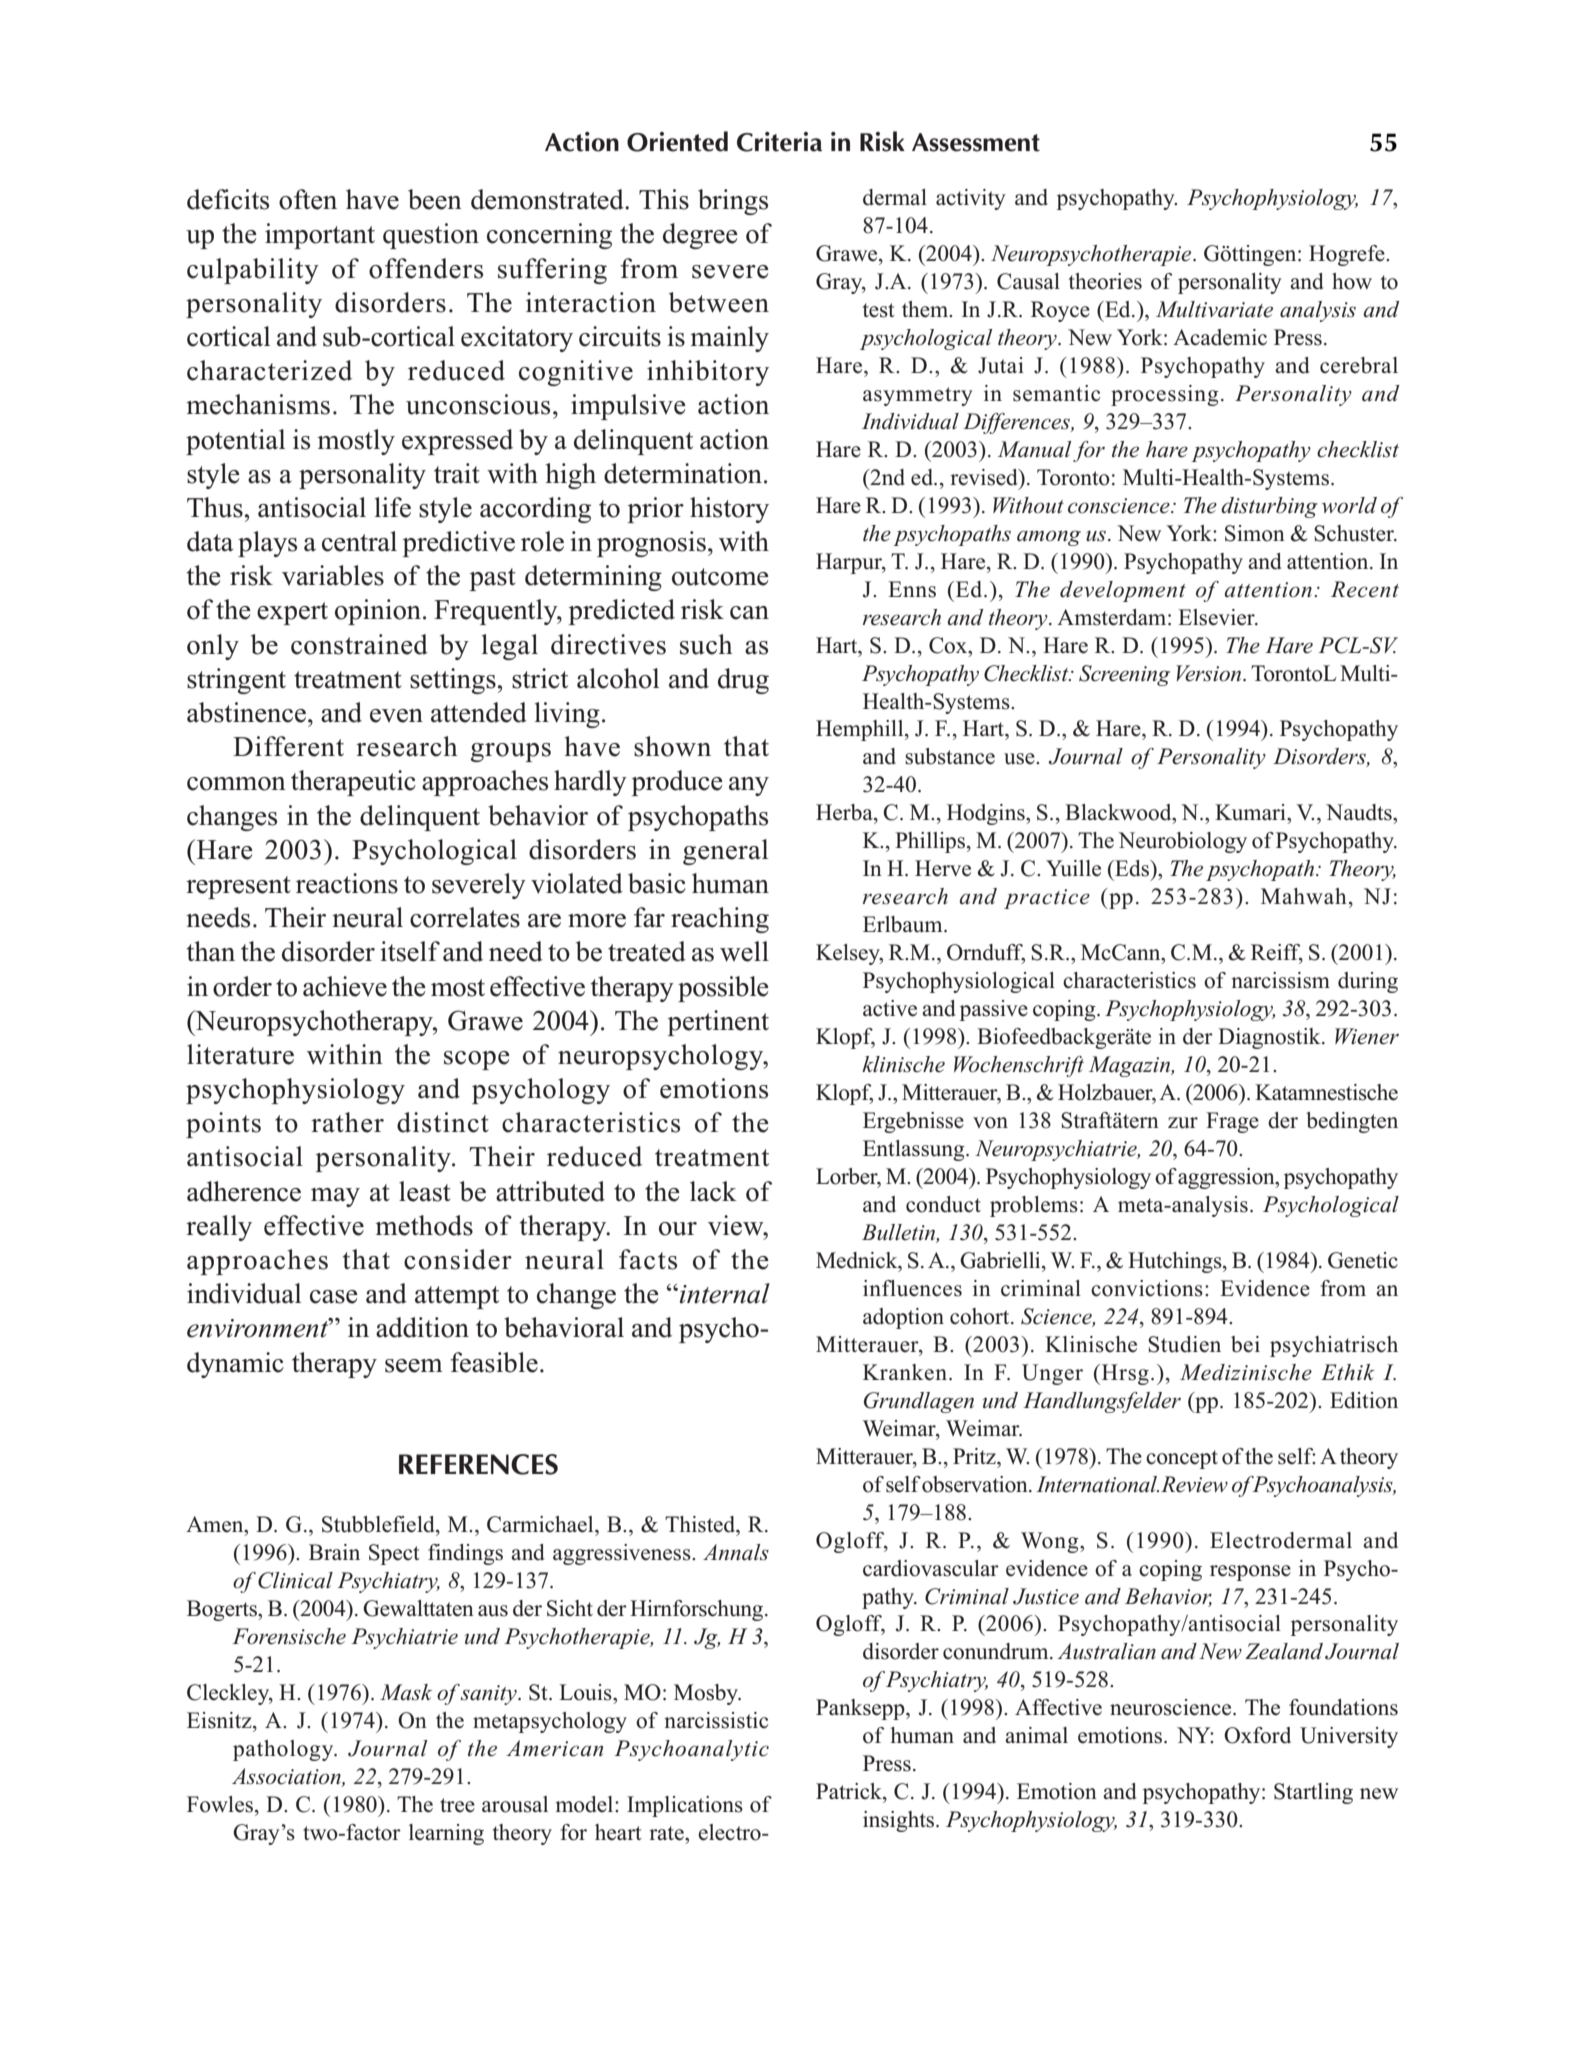  Describe the element at coordinates (308, 199) in the screenshot. I see `often` at that location.
